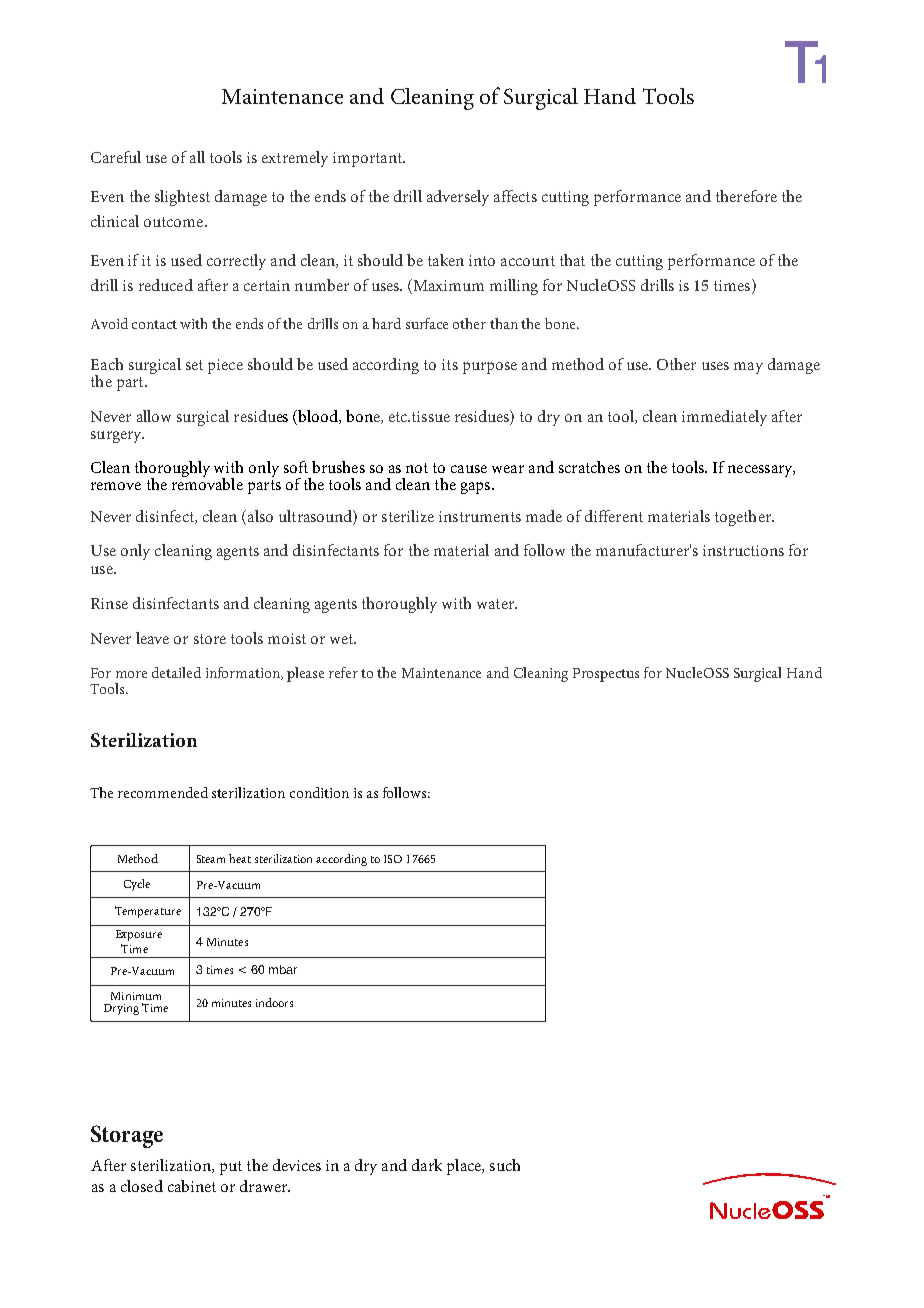 The height and width of the document is (1308, 924). Describe the element at coordinates (458, 198) in the document. I see `adversely` at that location.
